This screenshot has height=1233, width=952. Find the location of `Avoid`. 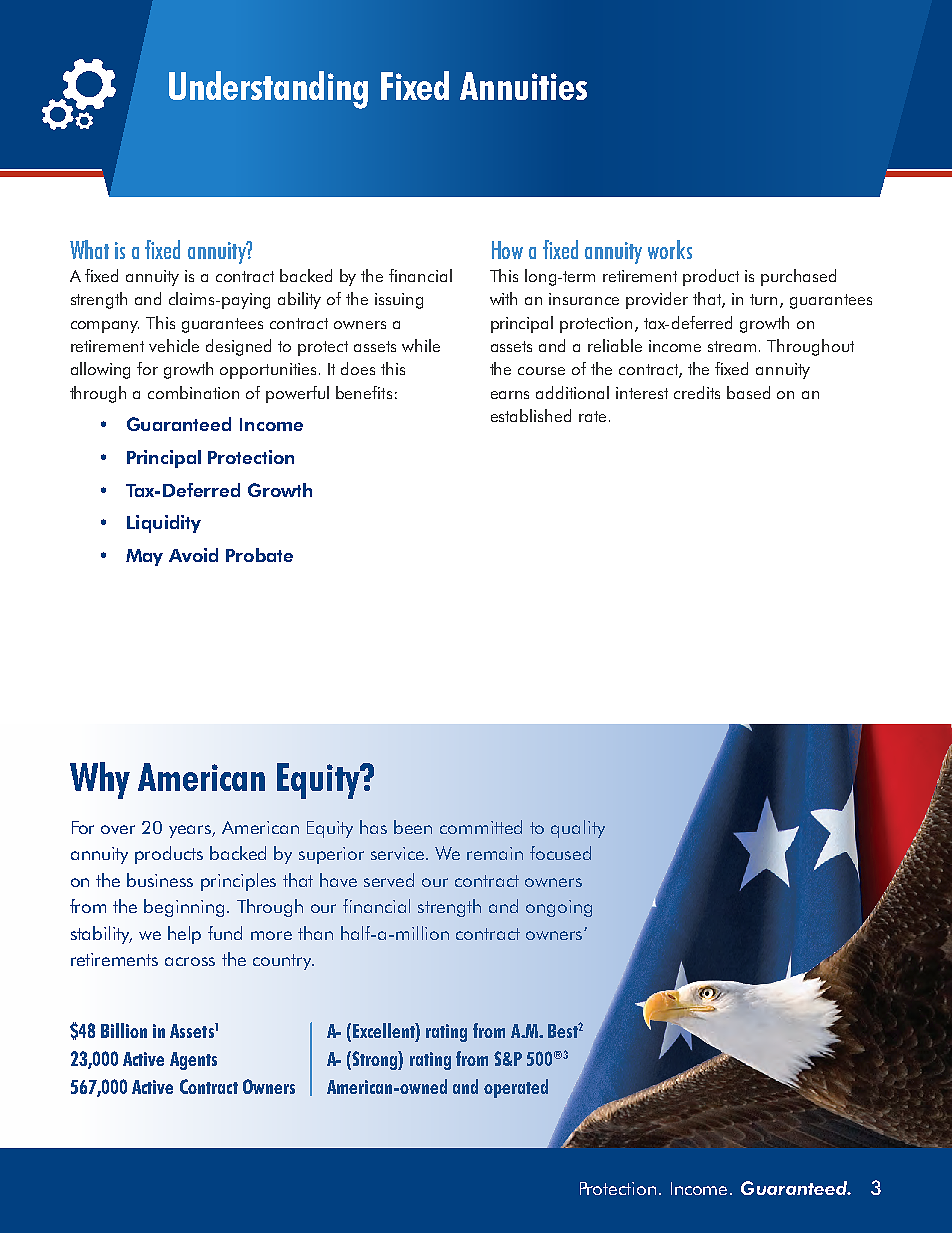

Avoid is located at coordinates (193, 555).
